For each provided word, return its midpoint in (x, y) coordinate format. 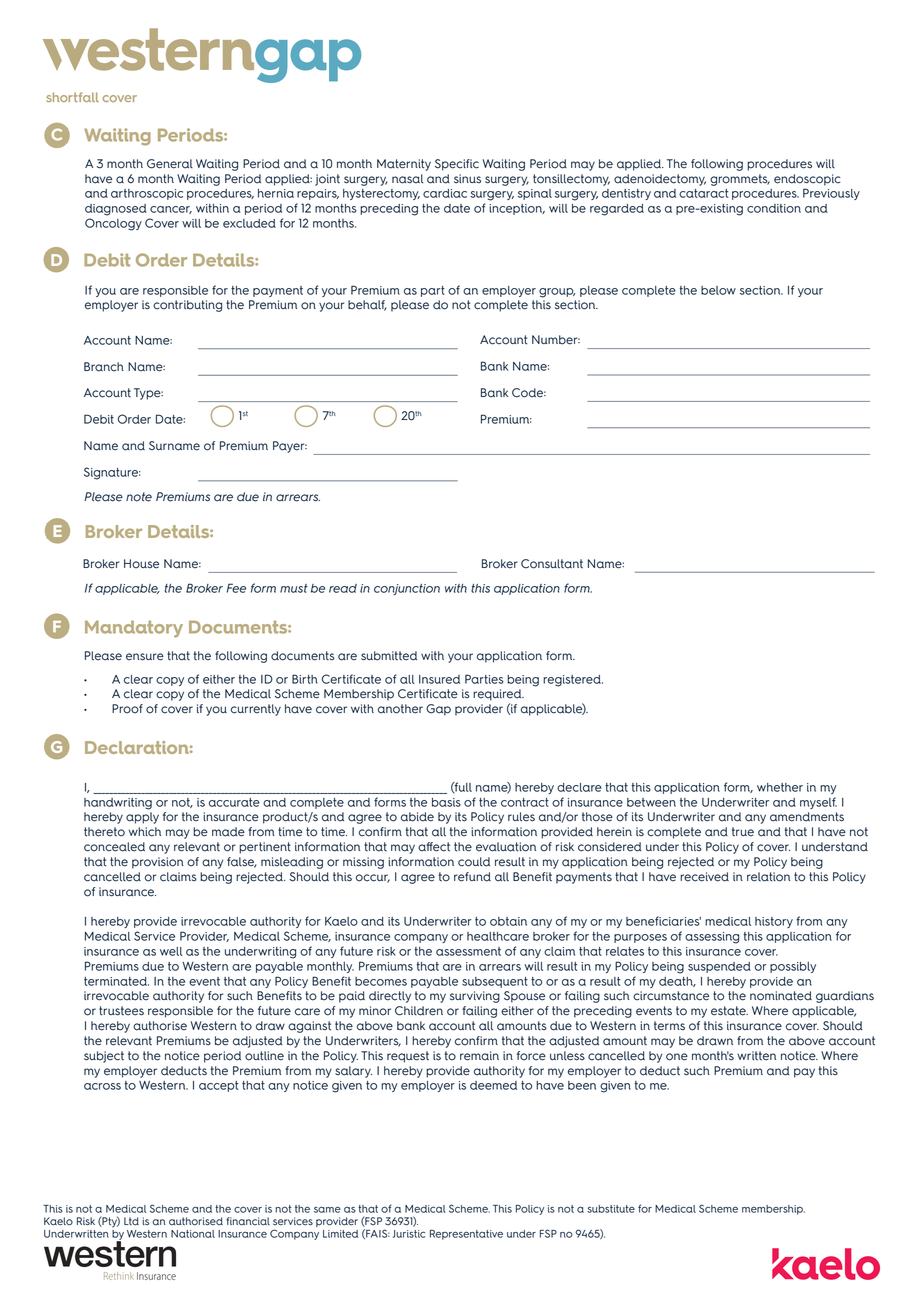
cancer (171, 210)
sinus (467, 179)
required (498, 695)
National (193, 1234)
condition (774, 208)
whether (780, 787)
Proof (127, 709)
